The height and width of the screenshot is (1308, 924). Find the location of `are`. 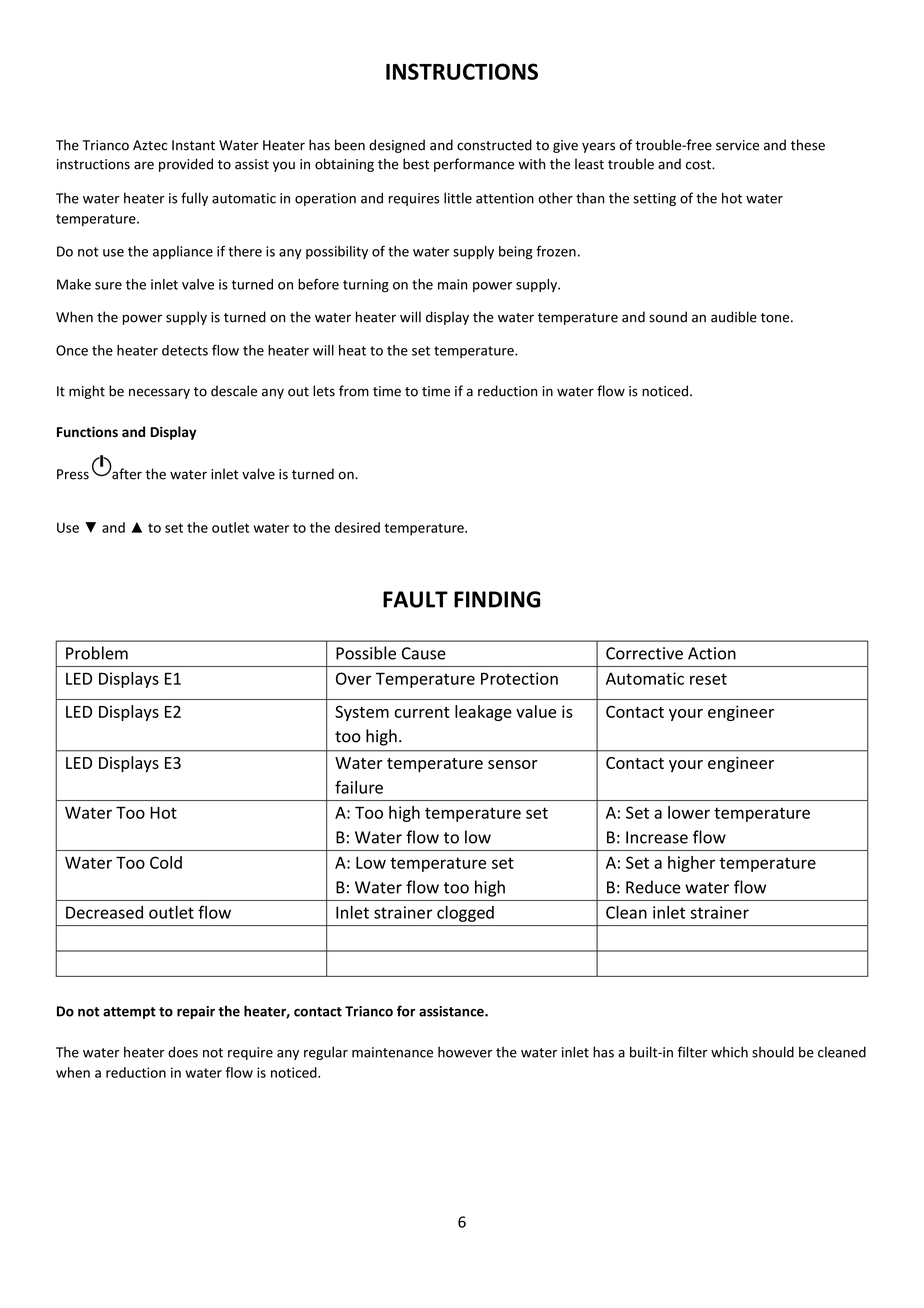

are is located at coordinates (144, 165).
